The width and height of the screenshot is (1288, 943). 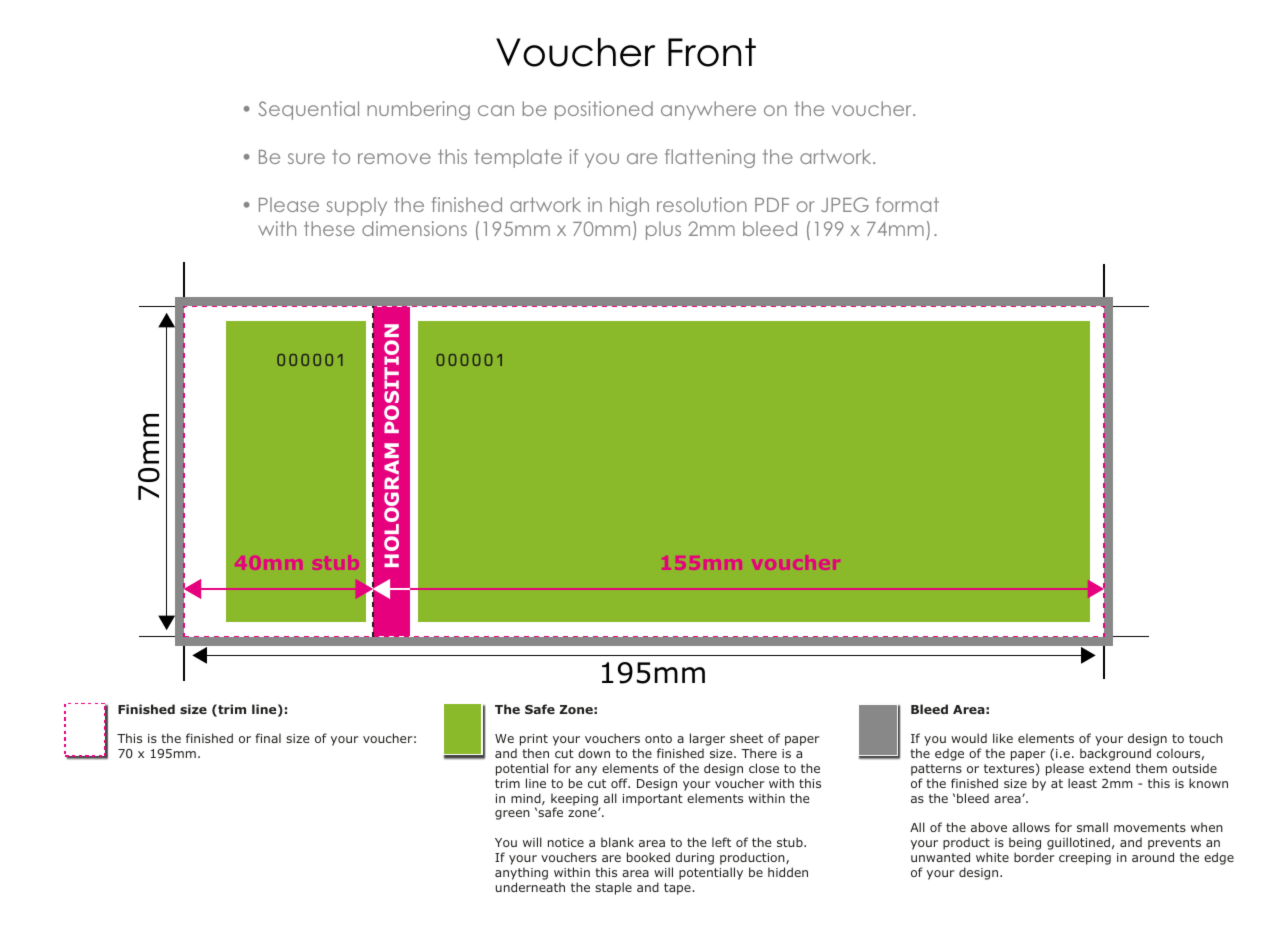 What do you see at coordinates (907, 204) in the screenshot?
I see `format` at bounding box center [907, 204].
